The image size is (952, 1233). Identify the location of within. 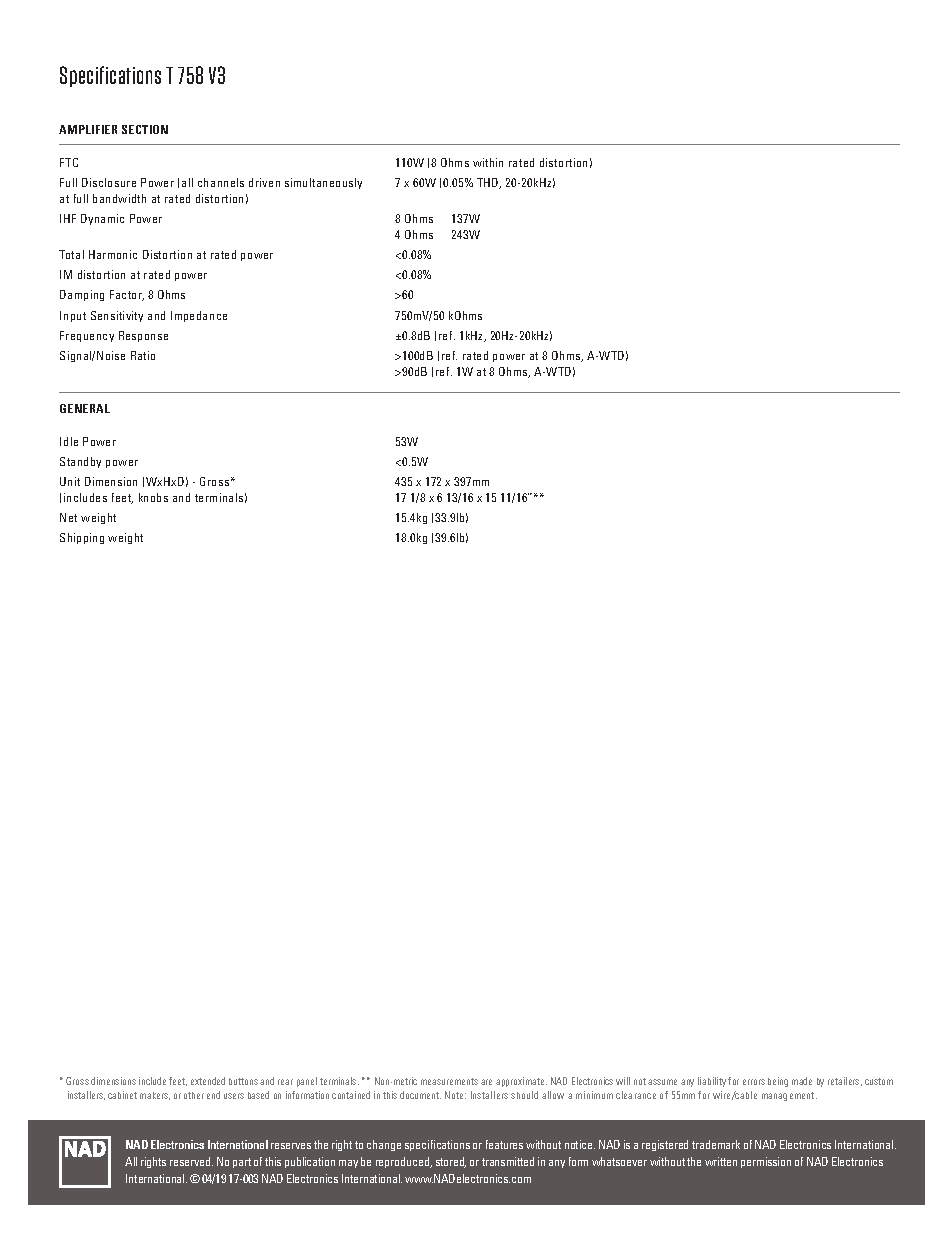
(488, 162).
